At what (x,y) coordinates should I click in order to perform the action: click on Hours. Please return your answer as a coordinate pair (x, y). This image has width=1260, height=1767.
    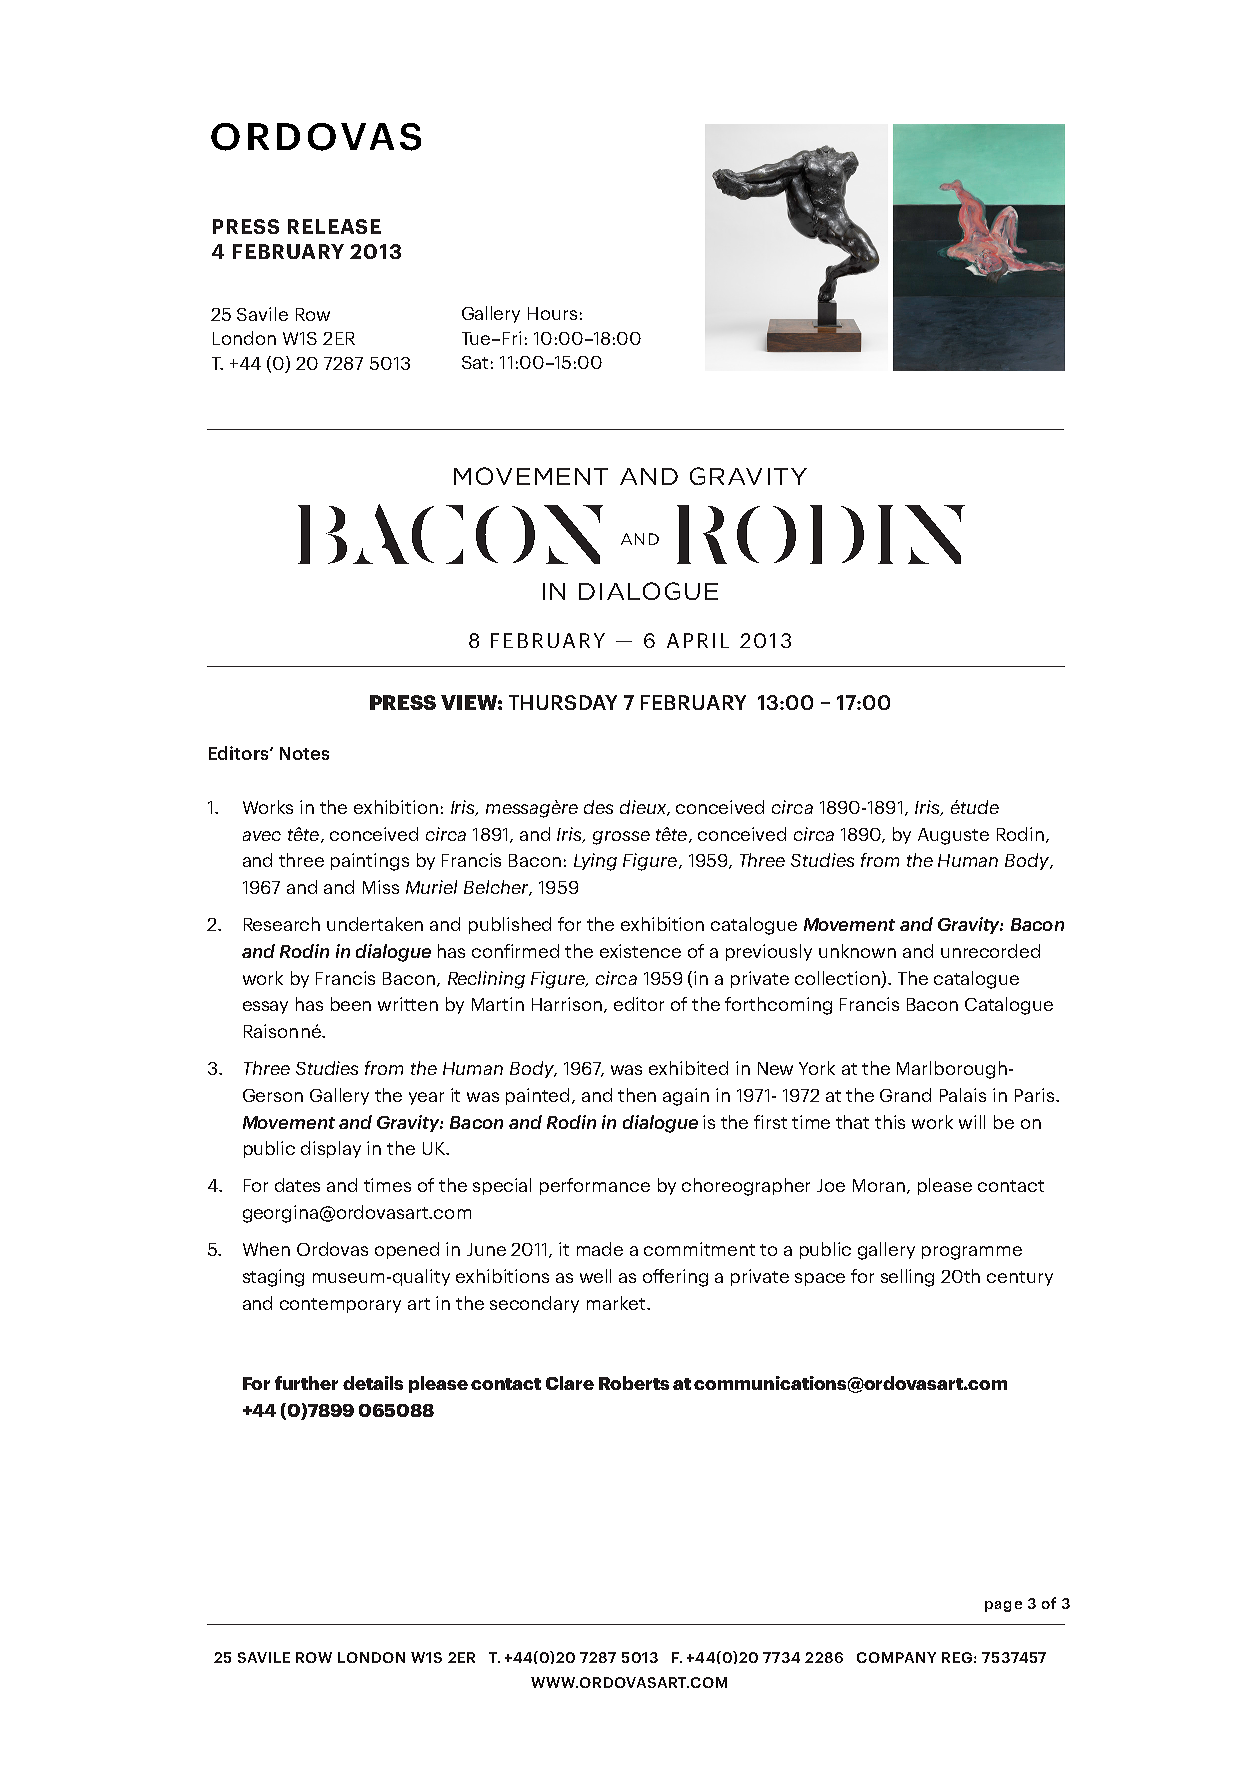
    Looking at the image, I should click on (552, 313).
